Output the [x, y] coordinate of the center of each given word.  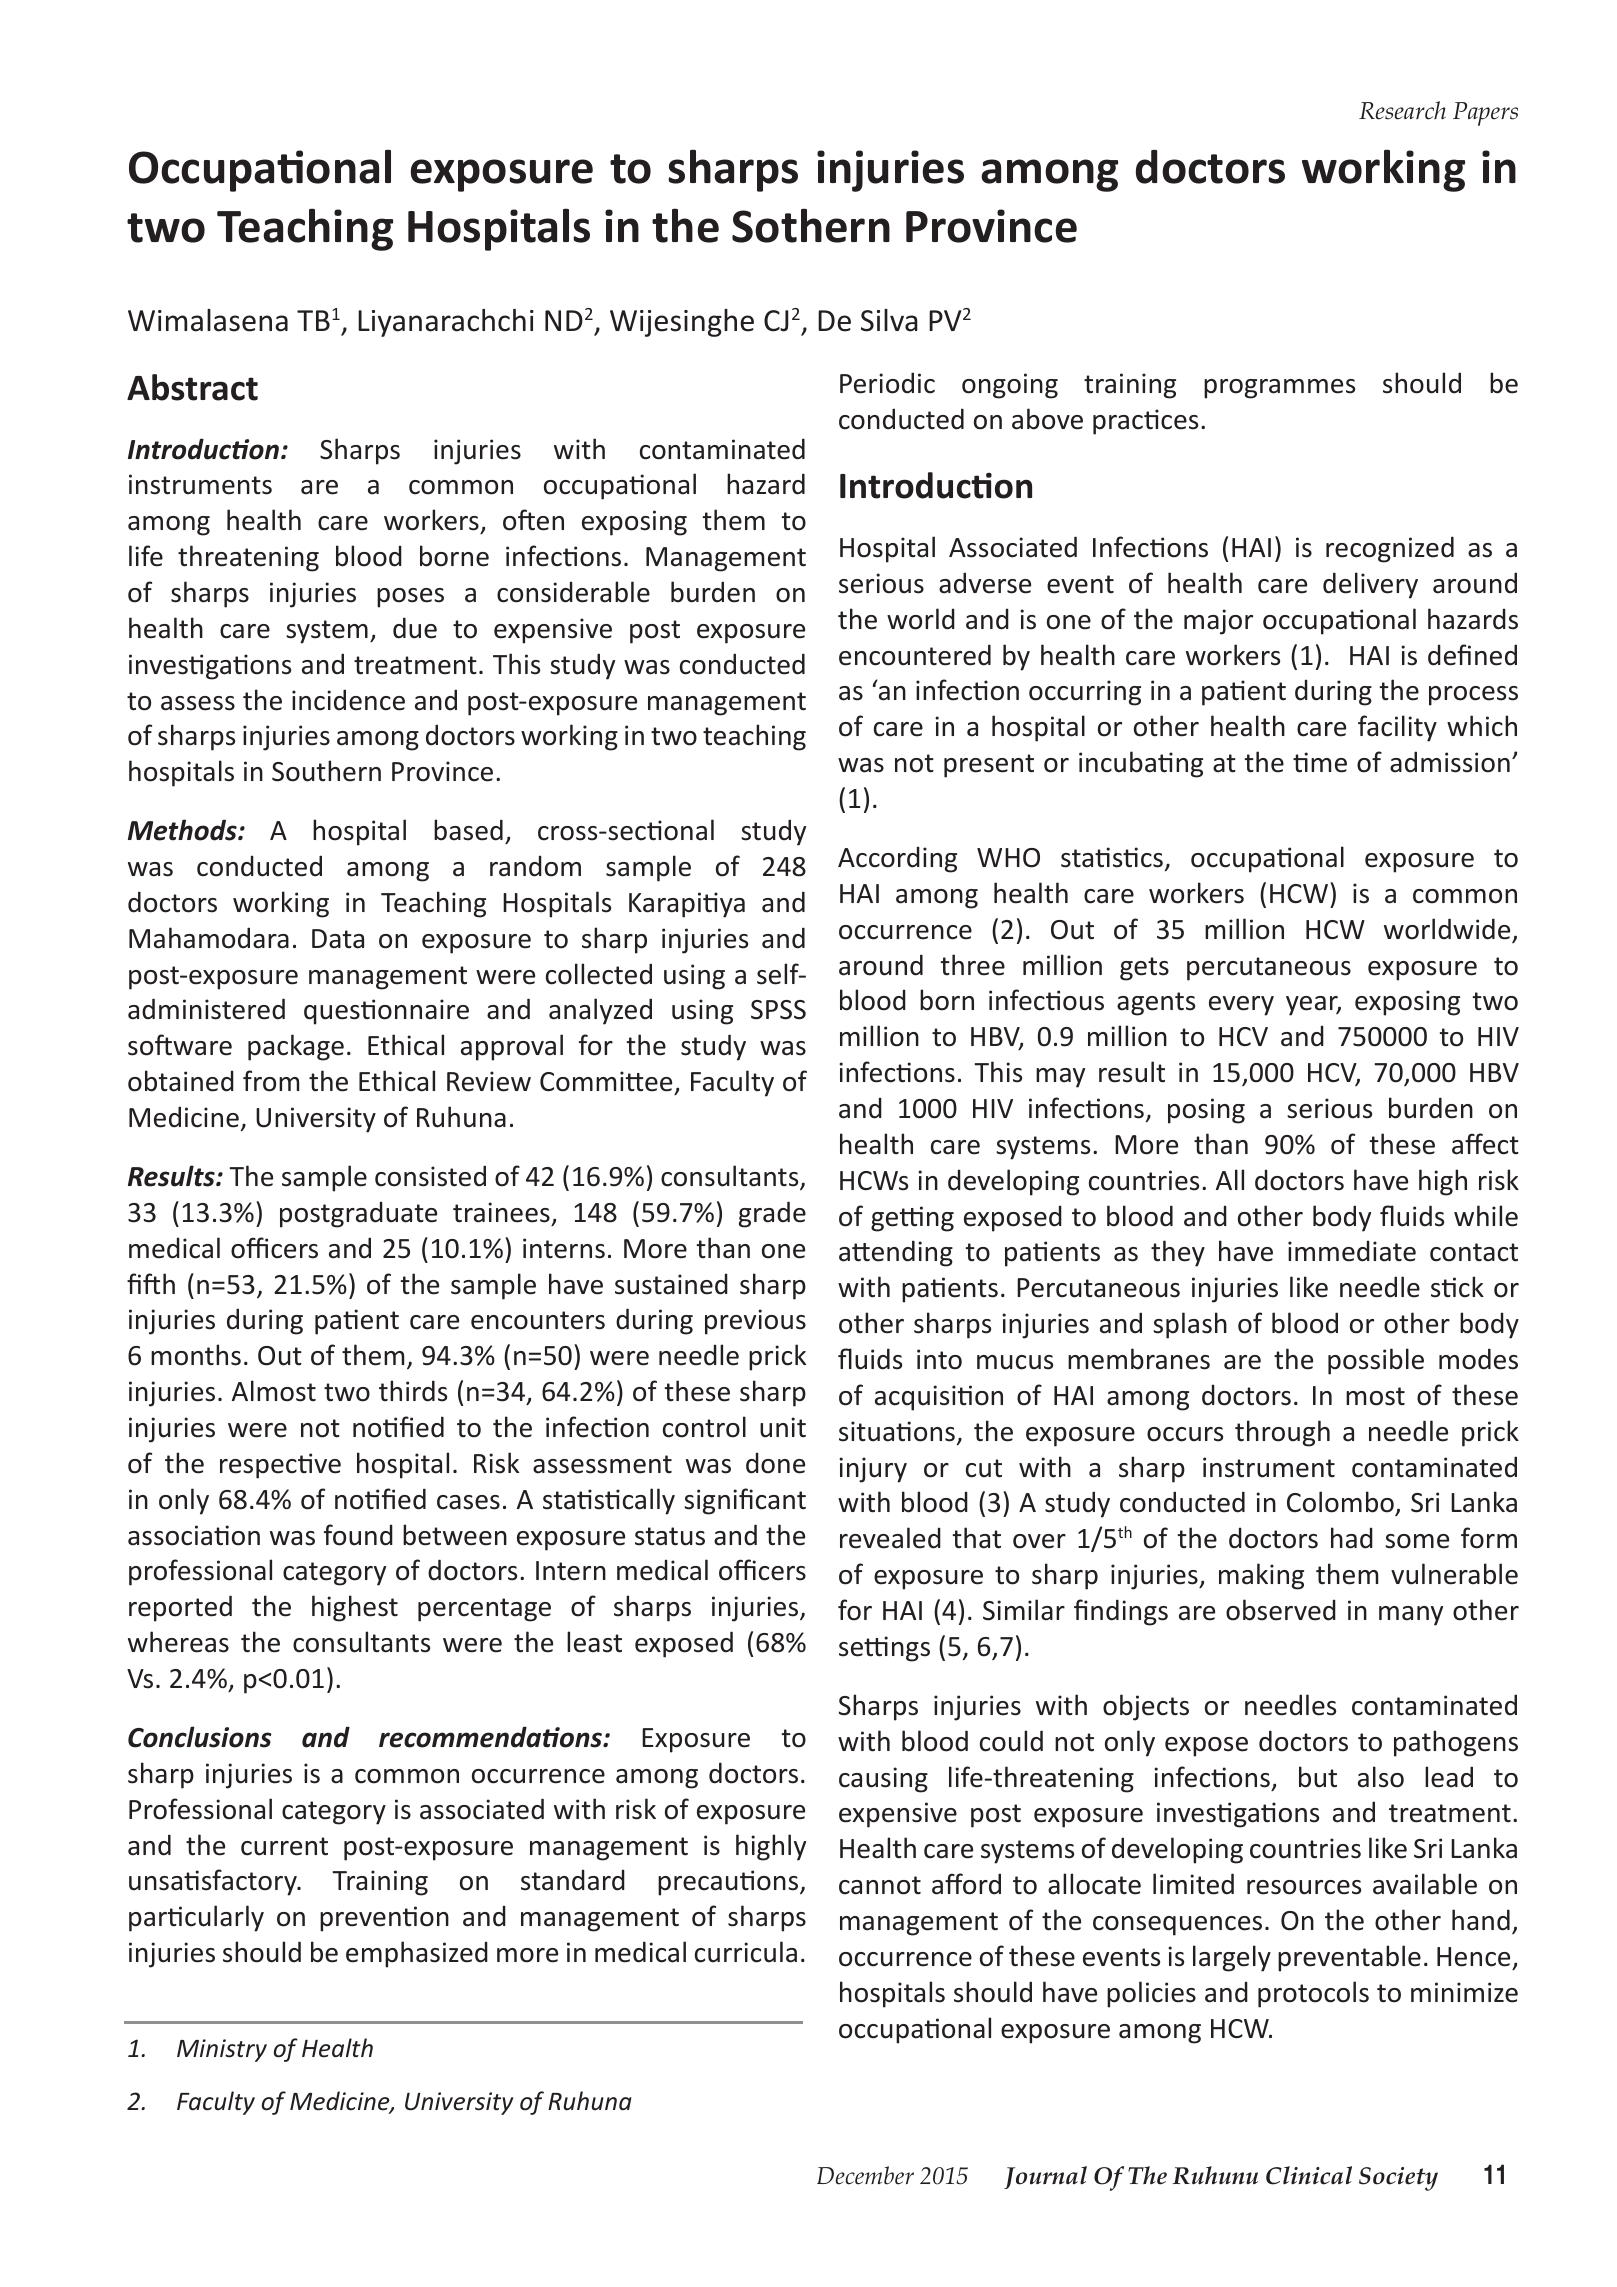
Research [1402, 110]
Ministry [222, 2050]
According [897, 859]
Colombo [1341, 1503]
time [1320, 762]
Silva [889, 320]
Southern [326, 771]
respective [280, 1466]
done [775, 1463]
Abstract [192, 387]
